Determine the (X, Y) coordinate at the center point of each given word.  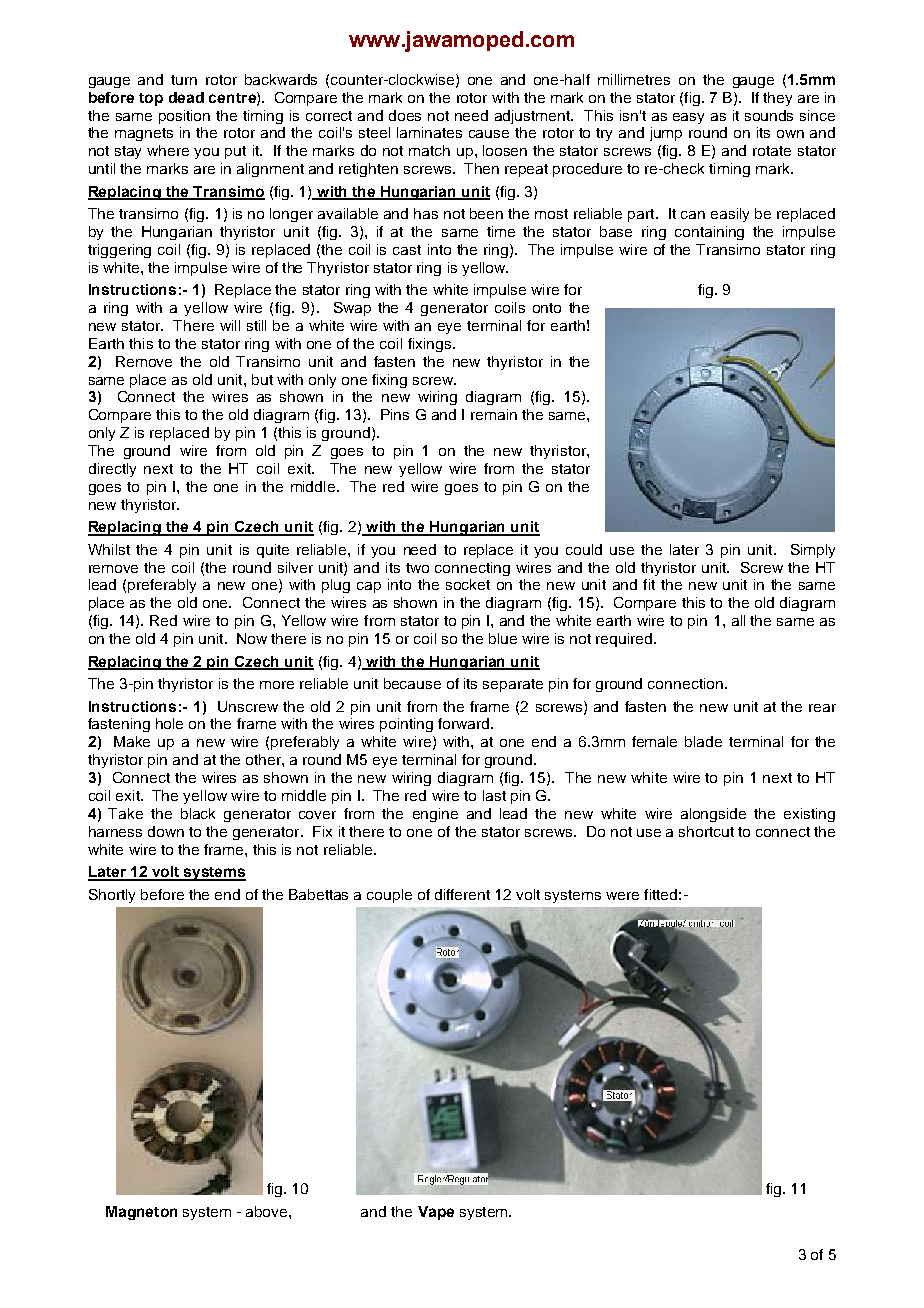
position (184, 117)
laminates (429, 132)
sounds (769, 115)
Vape (436, 1213)
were (622, 896)
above (268, 1211)
